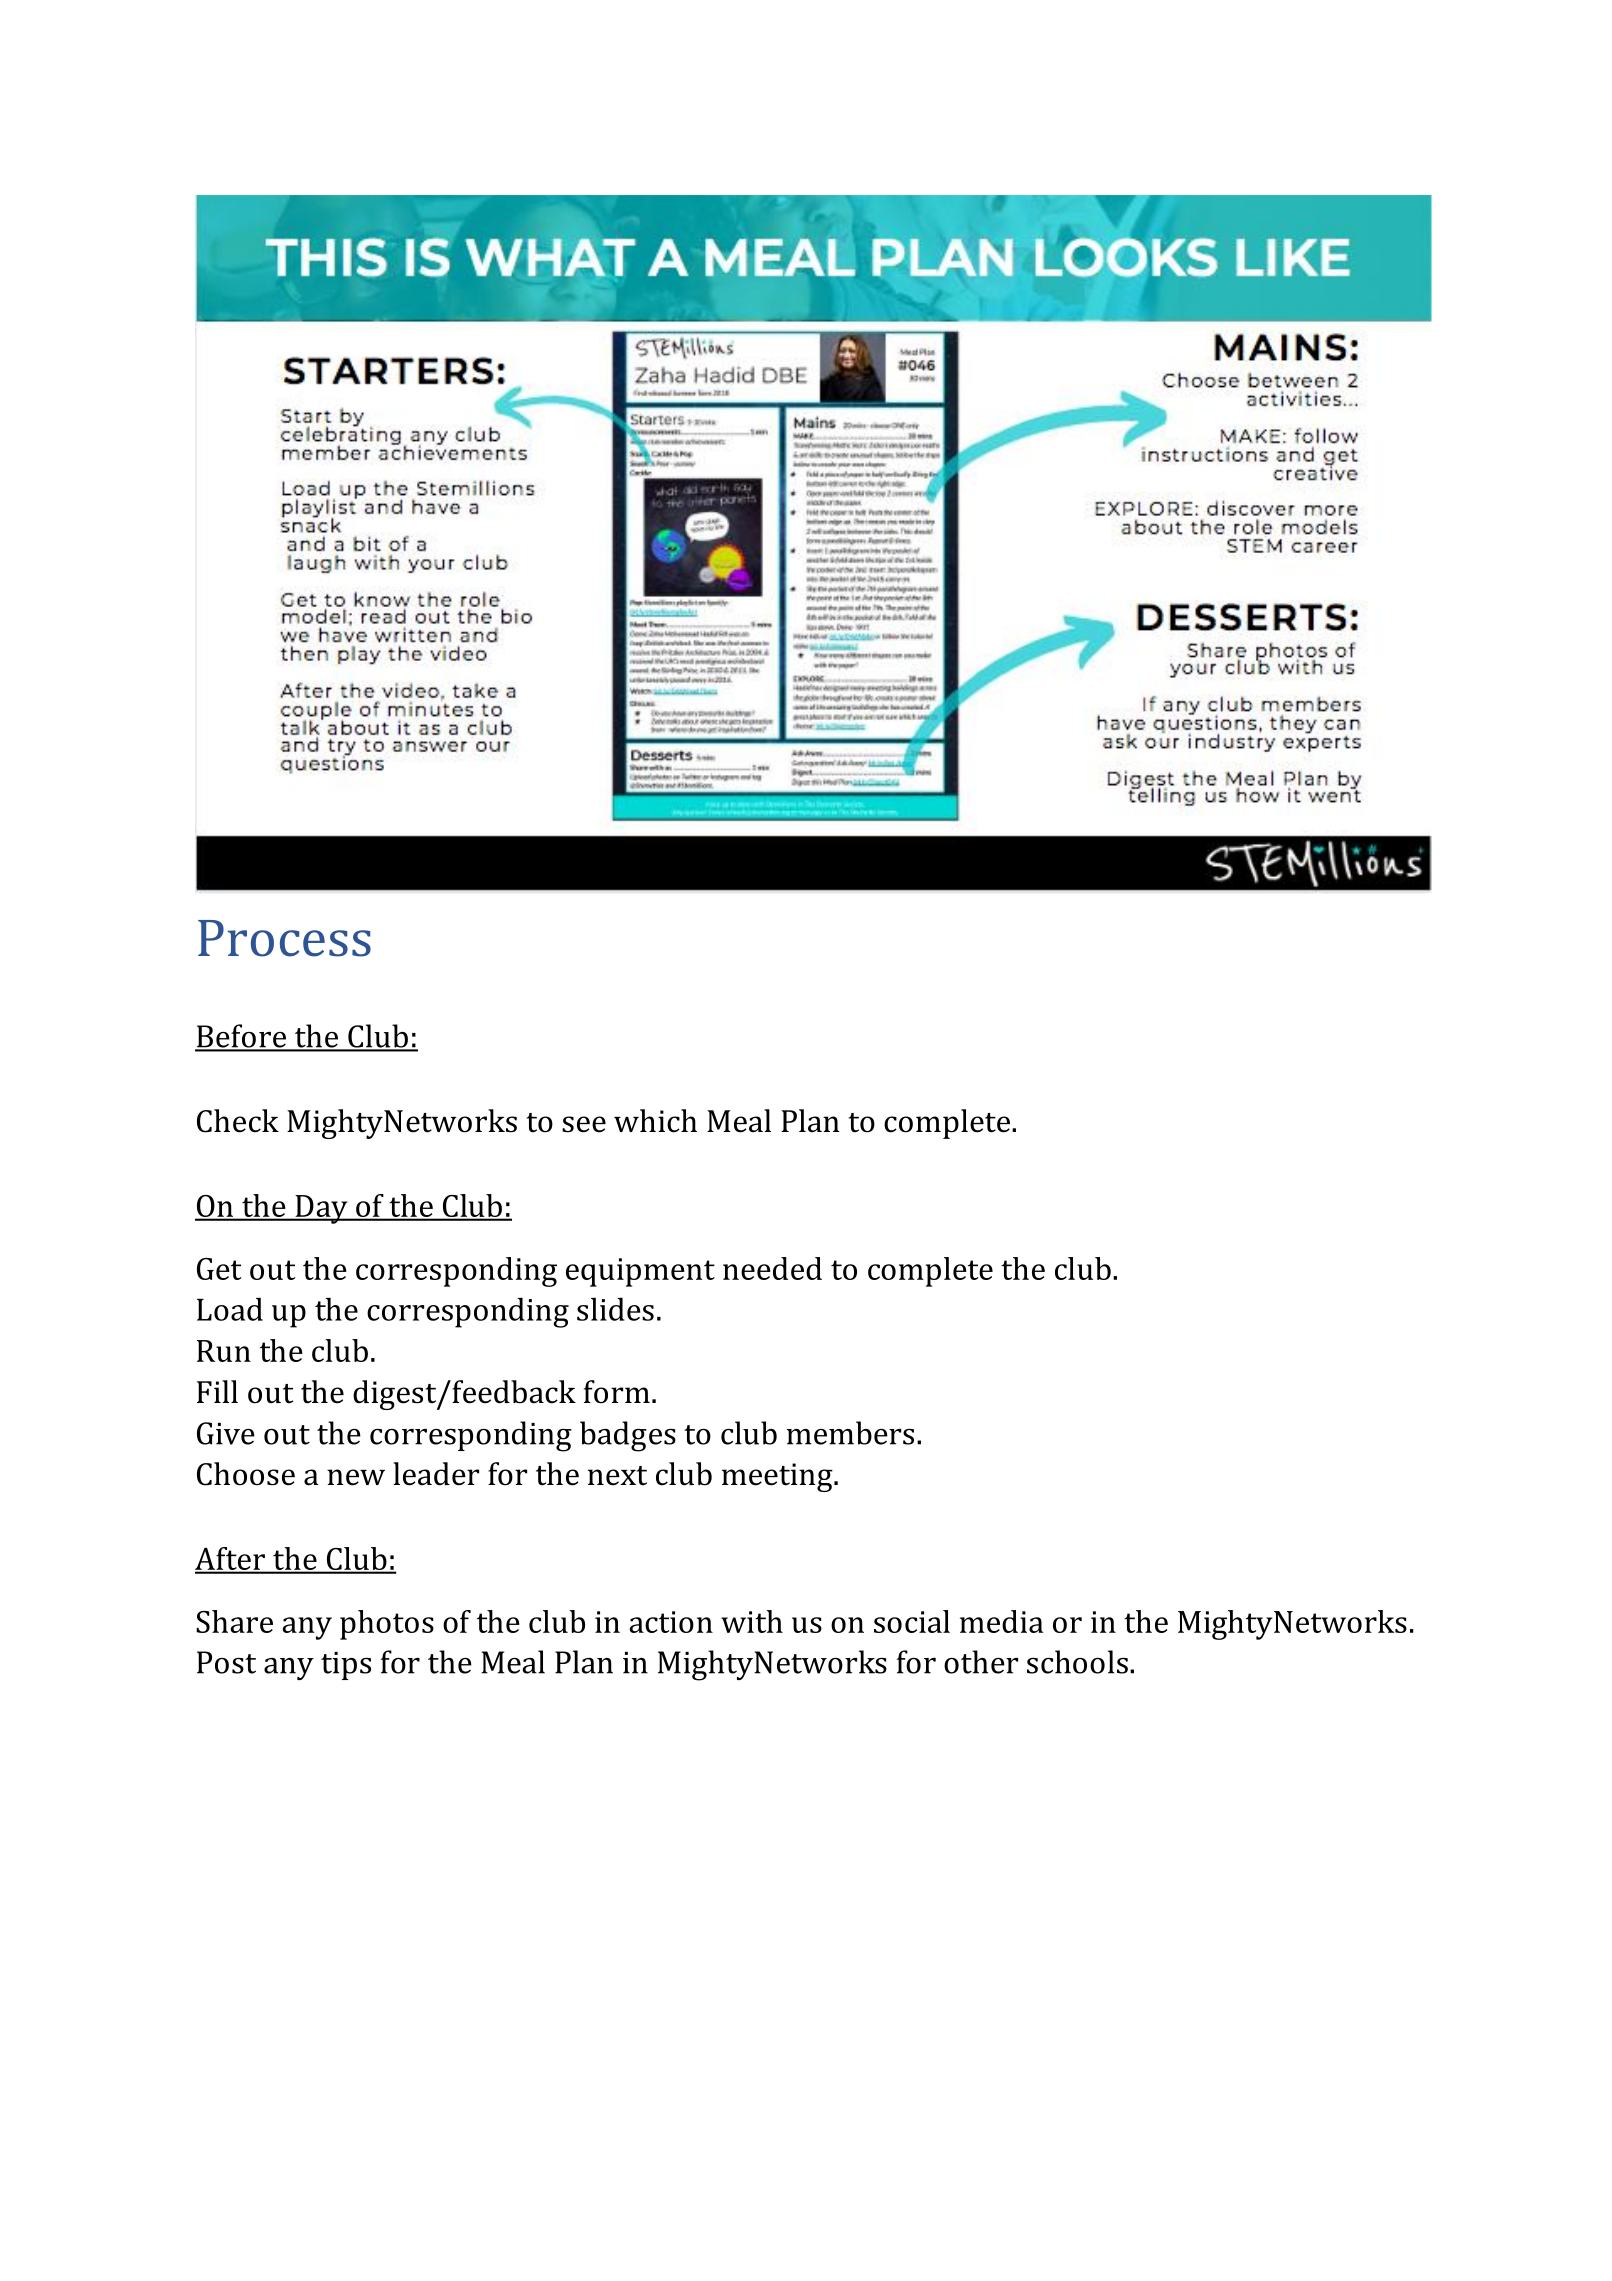 This image has height=2281, width=1612. What do you see at coordinates (284, 938) in the image?
I see `Process` at bounding box center [284, 938].
